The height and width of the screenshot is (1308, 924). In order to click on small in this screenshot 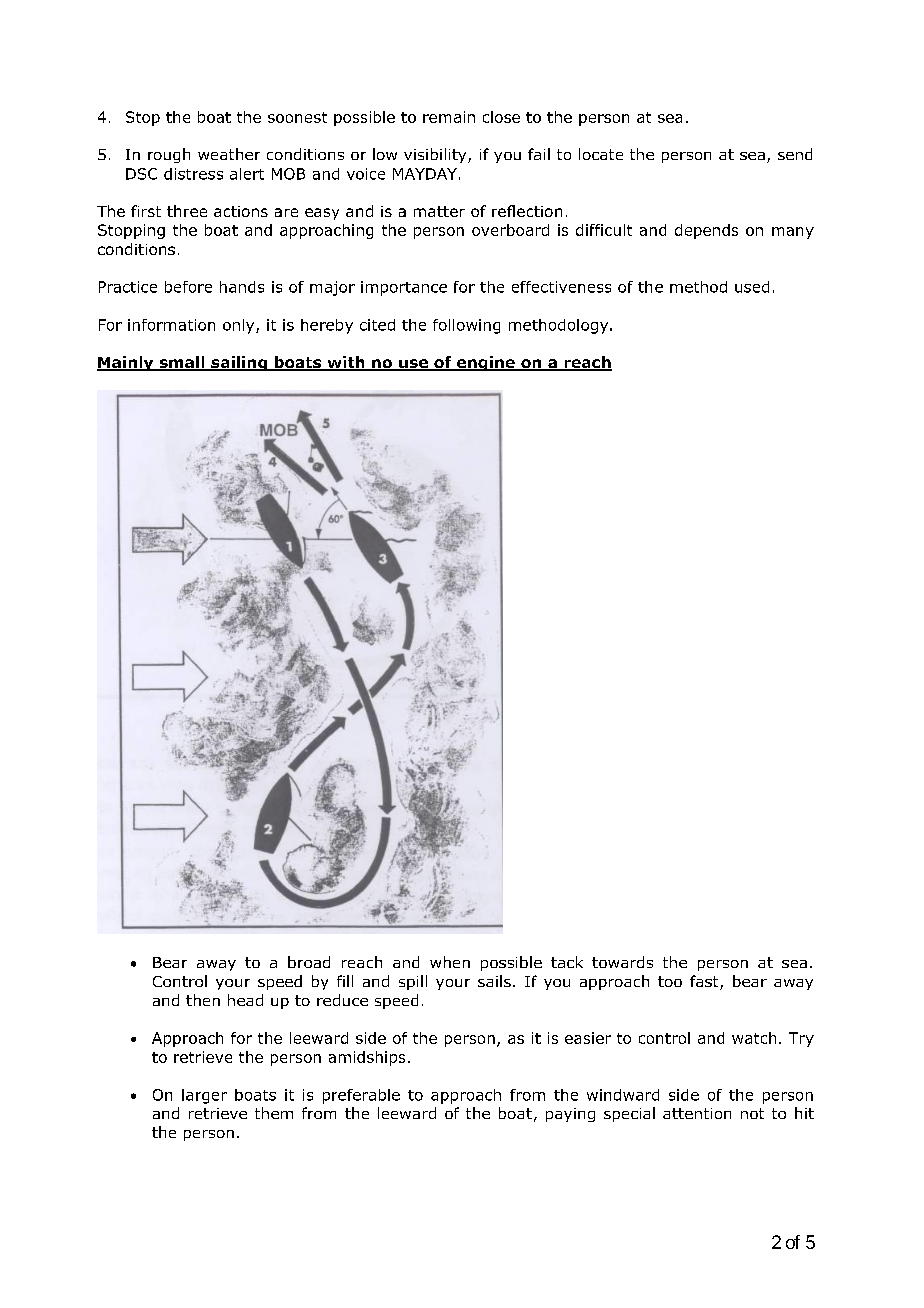, I will do `click(182, 363)`.
